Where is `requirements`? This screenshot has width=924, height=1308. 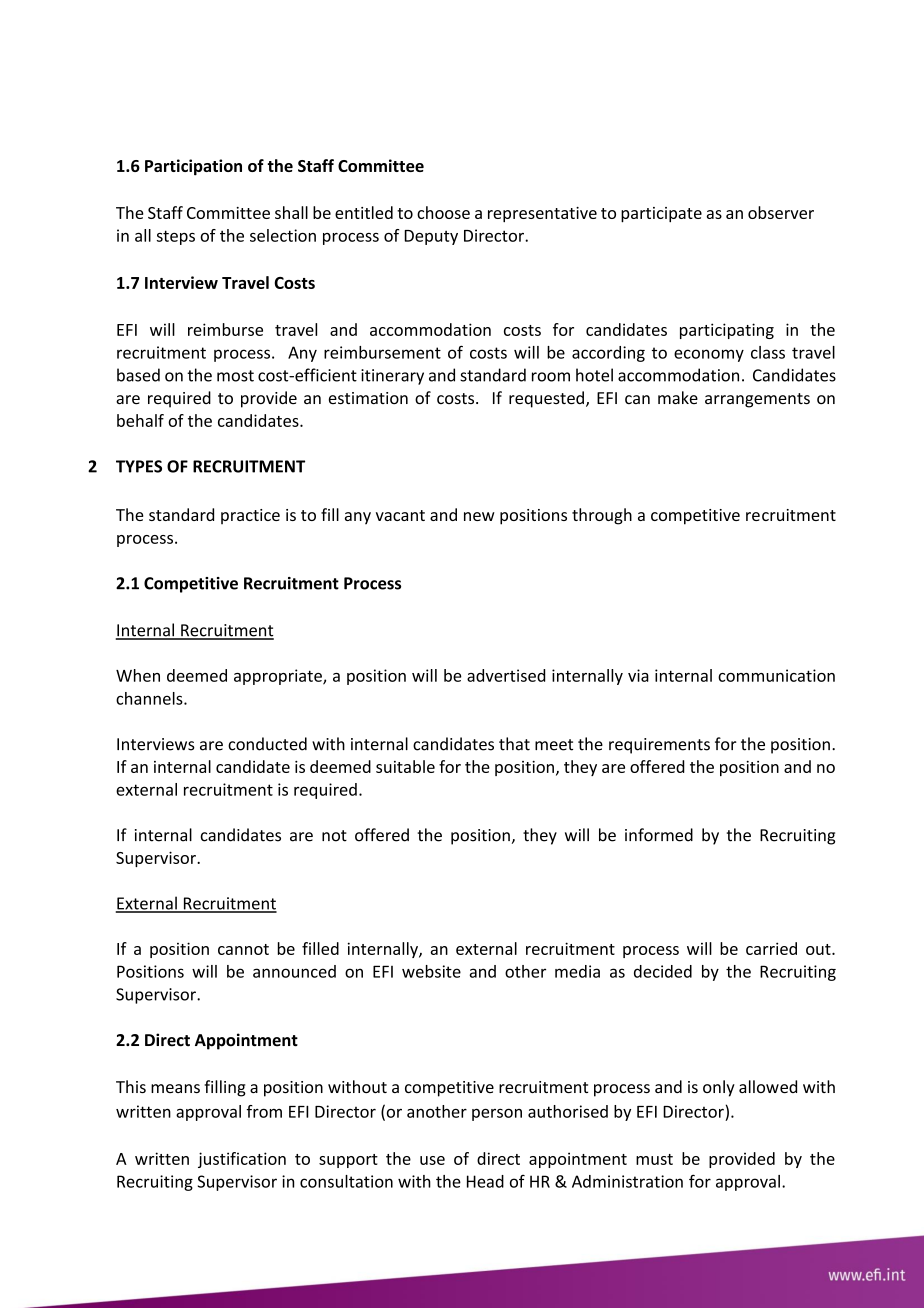
requirements is located at coordinates (659, 746).
